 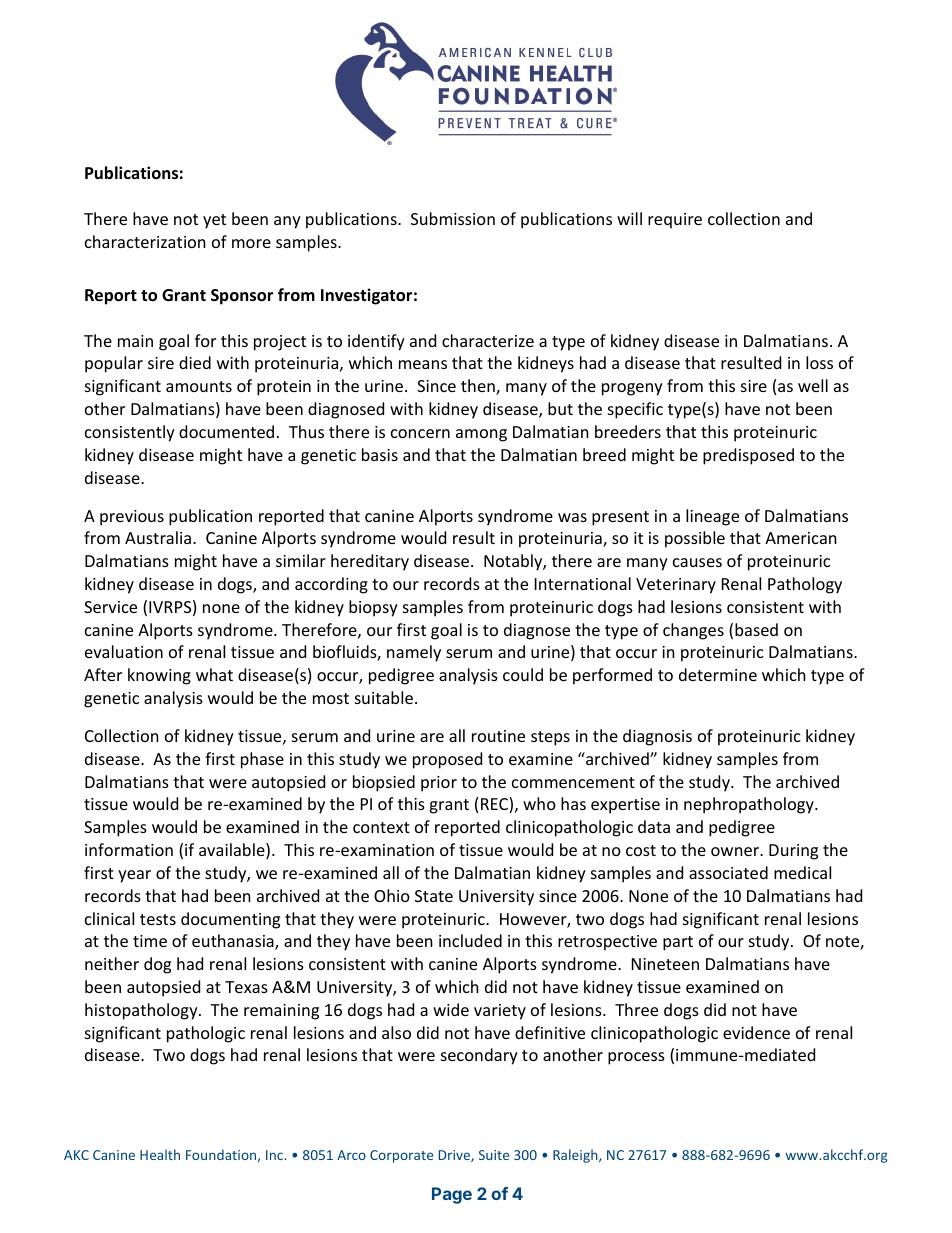 What do you see at coordinates (439, 784) in the screenshot?
I see `prior` at bounding box center [439, 784].
